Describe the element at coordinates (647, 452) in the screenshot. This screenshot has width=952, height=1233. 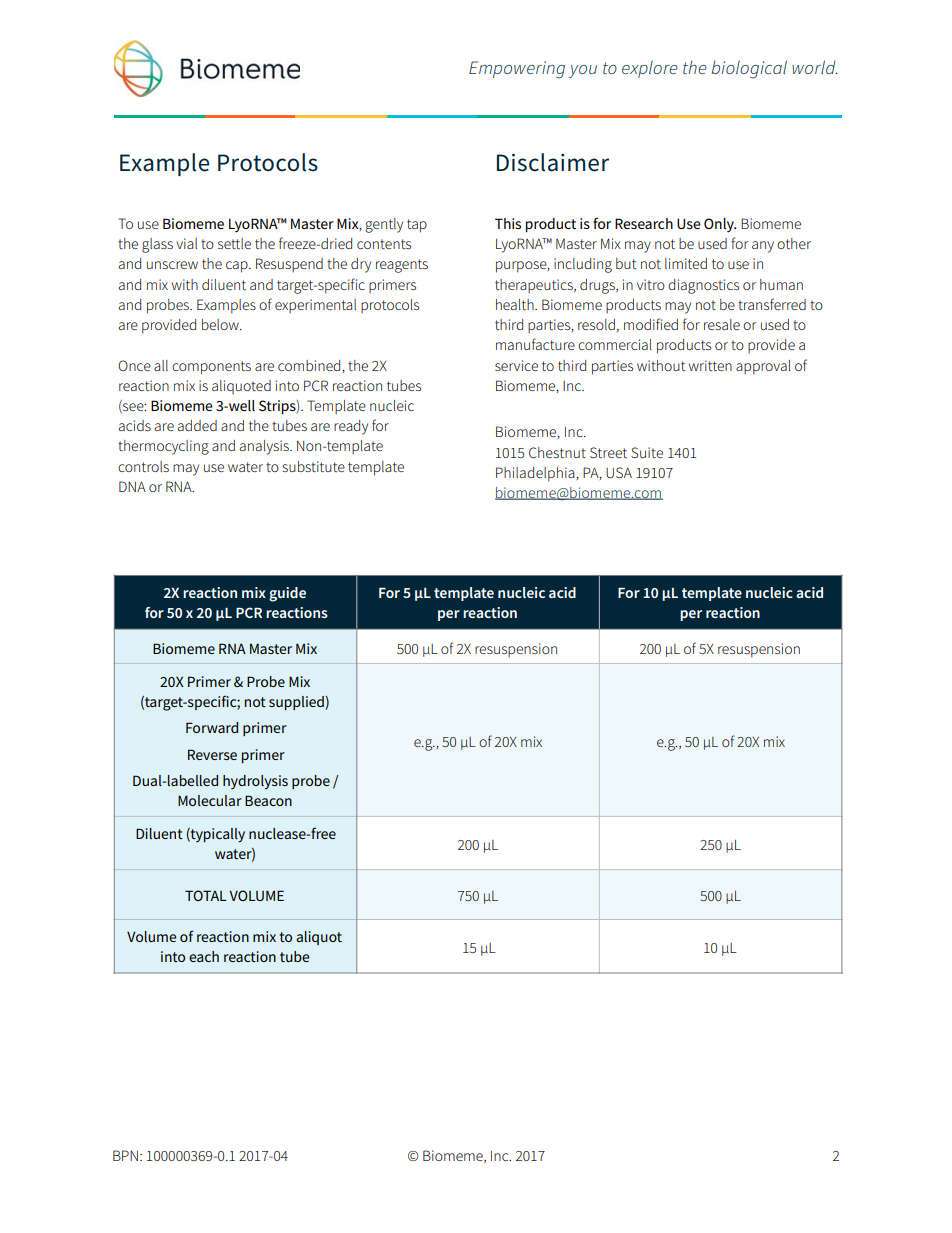
I see `Suite` at that location.
